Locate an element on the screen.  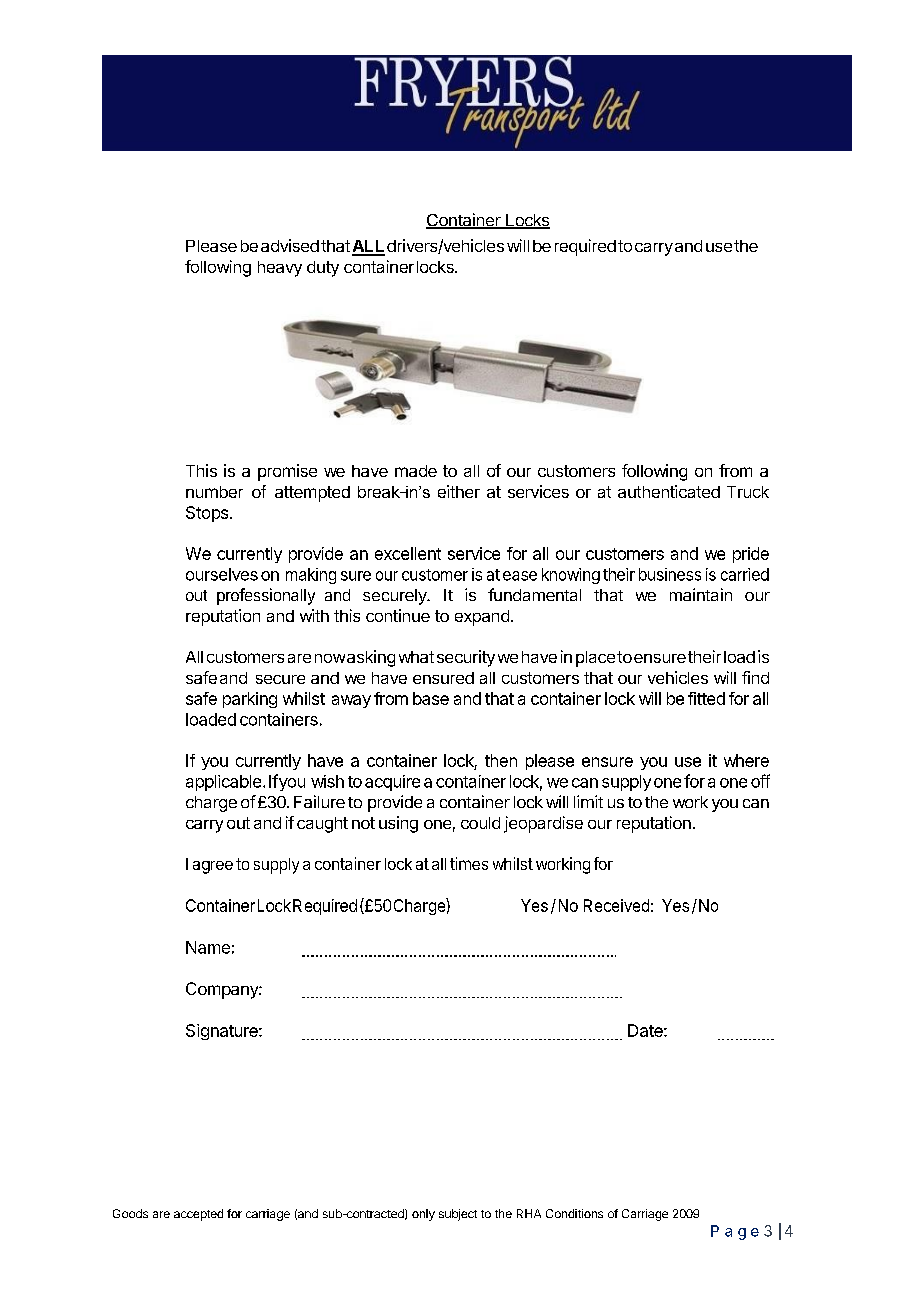
accepted is located at coordinates (198, 1215).
